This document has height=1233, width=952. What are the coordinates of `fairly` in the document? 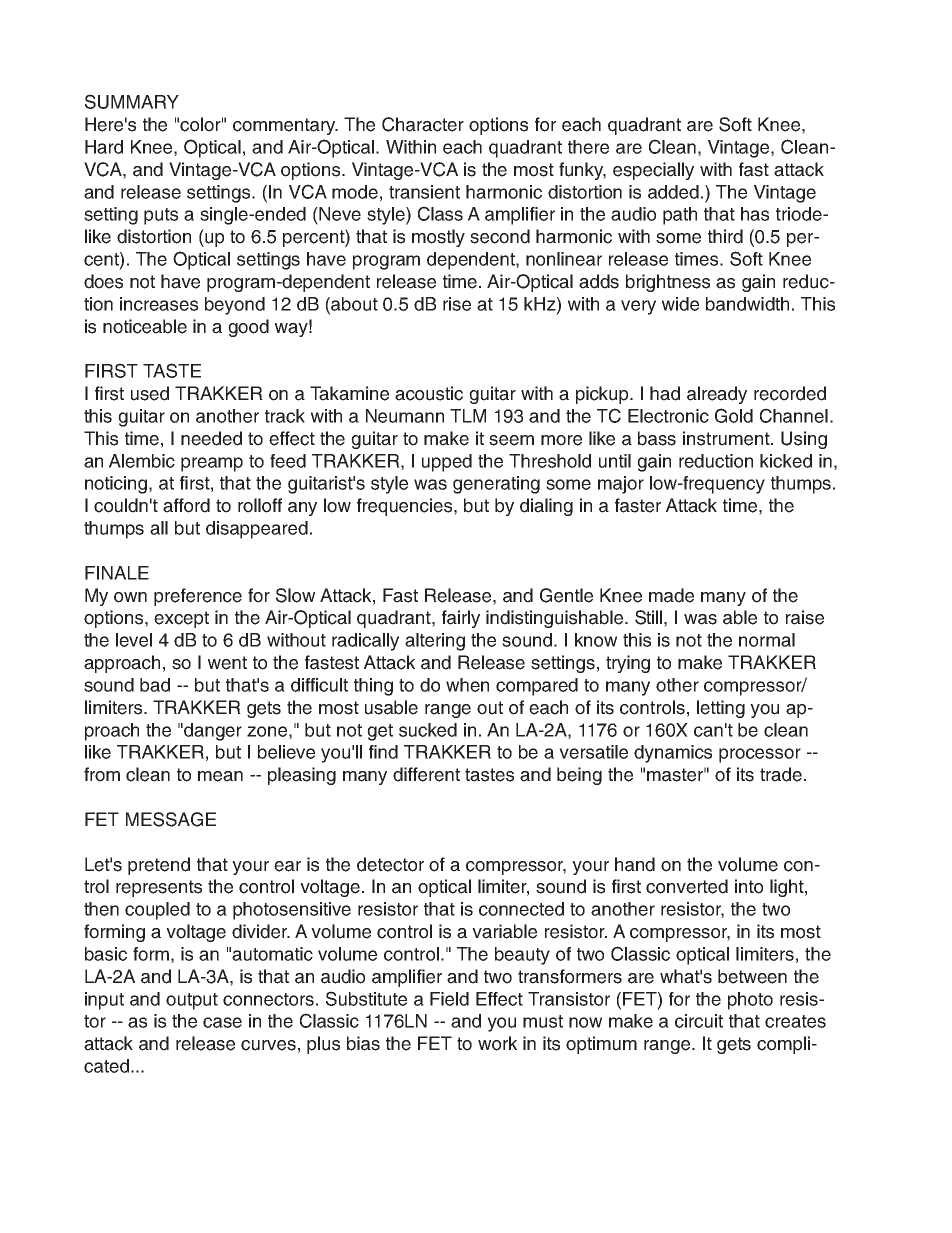 It's located at (461, 619).
